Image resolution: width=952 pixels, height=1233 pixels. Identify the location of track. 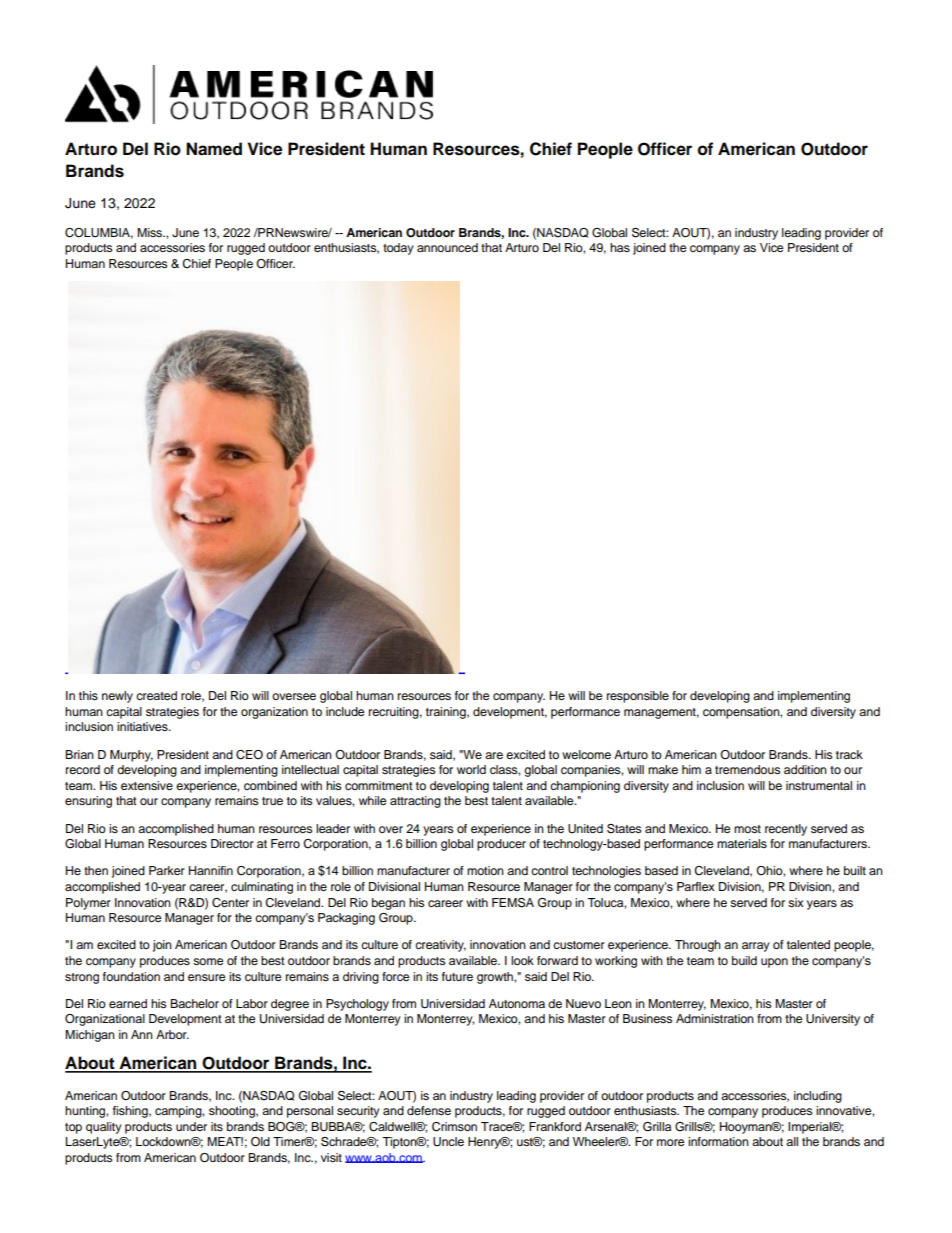
(849, 754).
